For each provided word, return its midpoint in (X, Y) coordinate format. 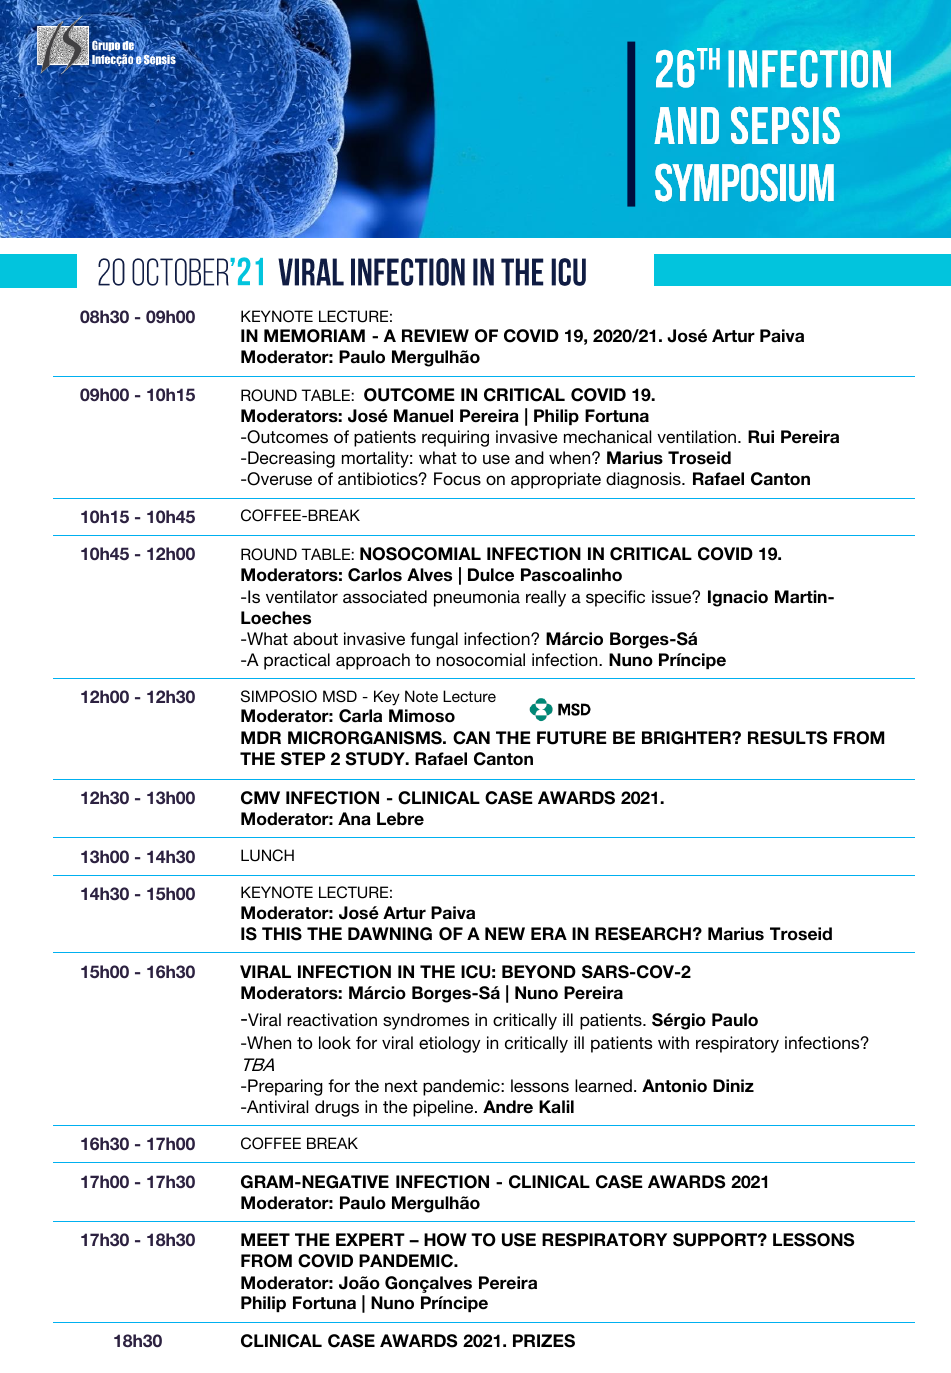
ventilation (696, 436)
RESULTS (787, 738)
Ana (354, 819)
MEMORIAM (314, 336)
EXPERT (370, 1239)
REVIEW (435, 335)
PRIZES (544, 1341)
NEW (505, 933)
